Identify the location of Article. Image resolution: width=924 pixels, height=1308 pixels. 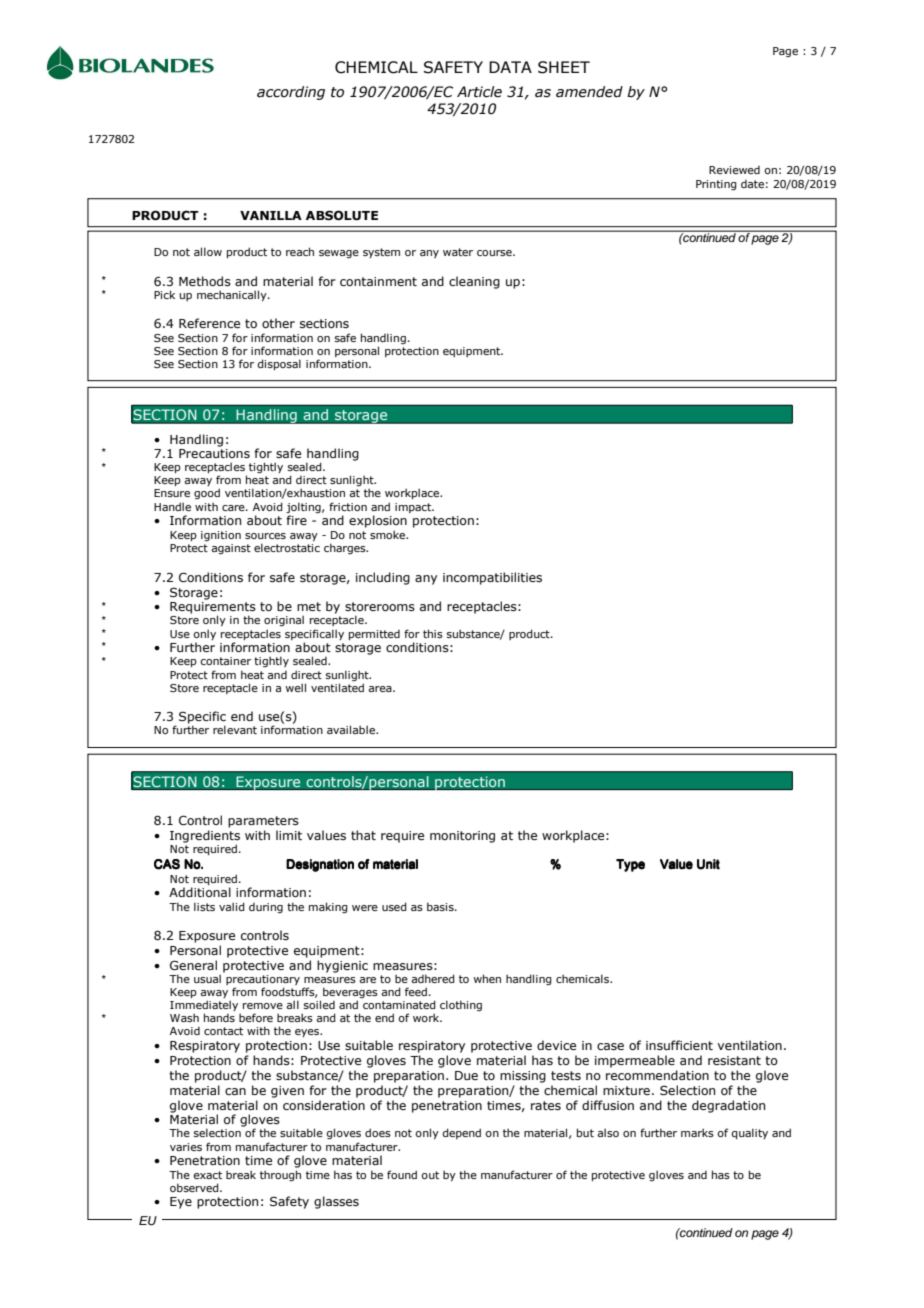
(479, 92).
